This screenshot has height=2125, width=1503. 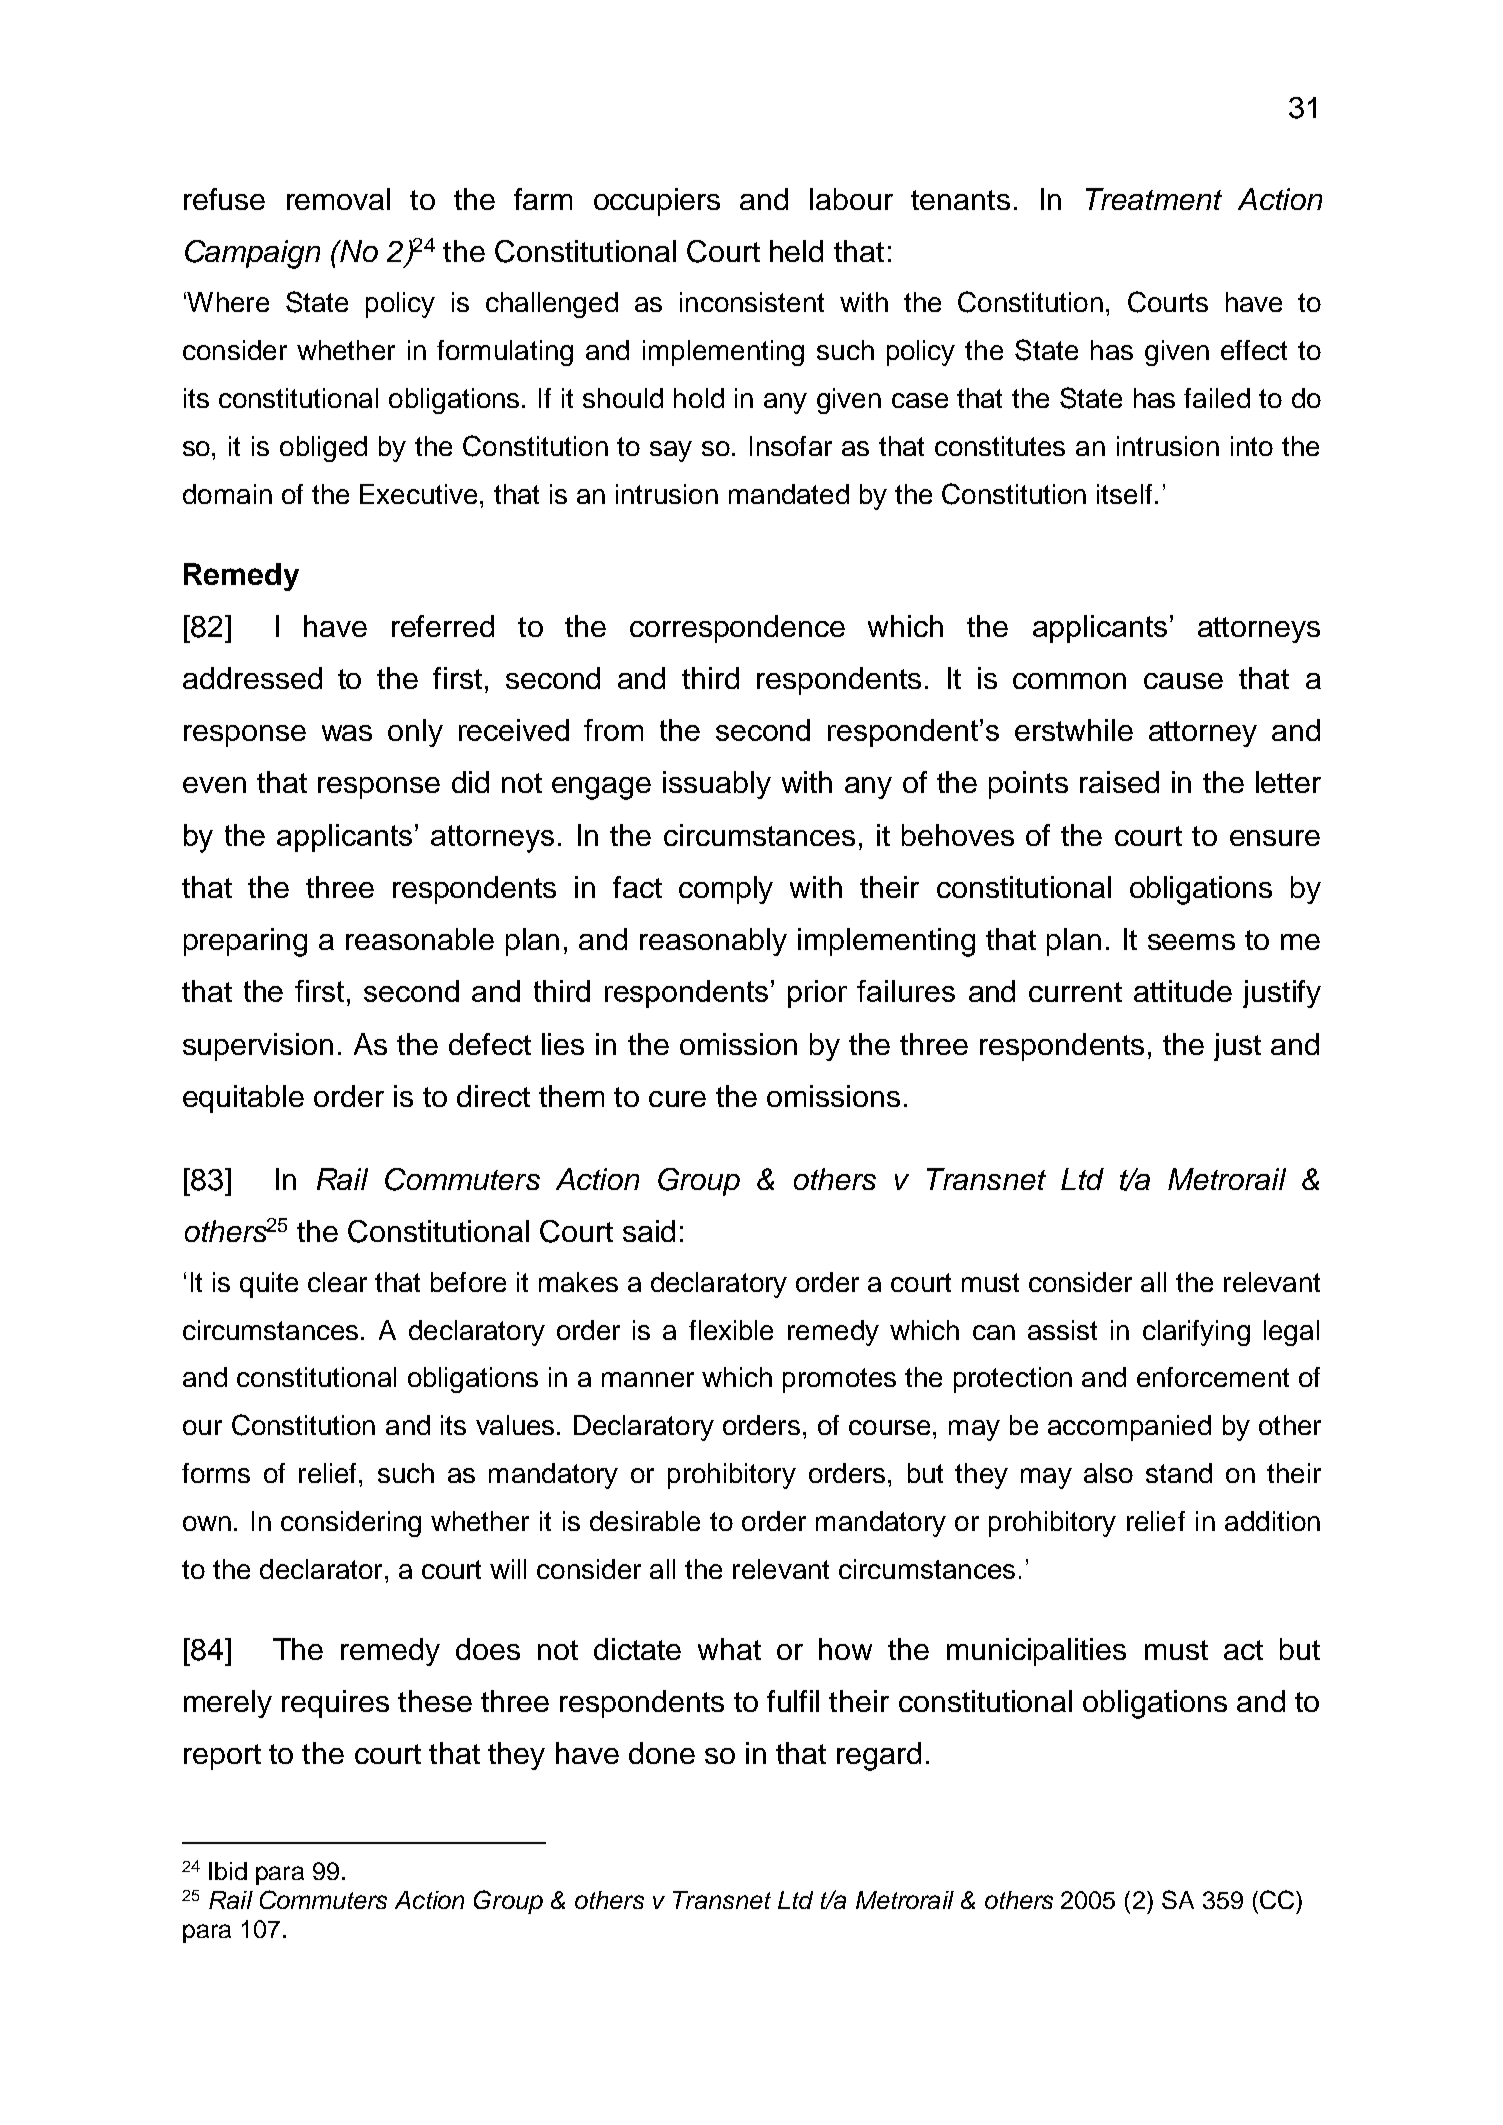 I want to click on held, so click(x=796, y=251).
